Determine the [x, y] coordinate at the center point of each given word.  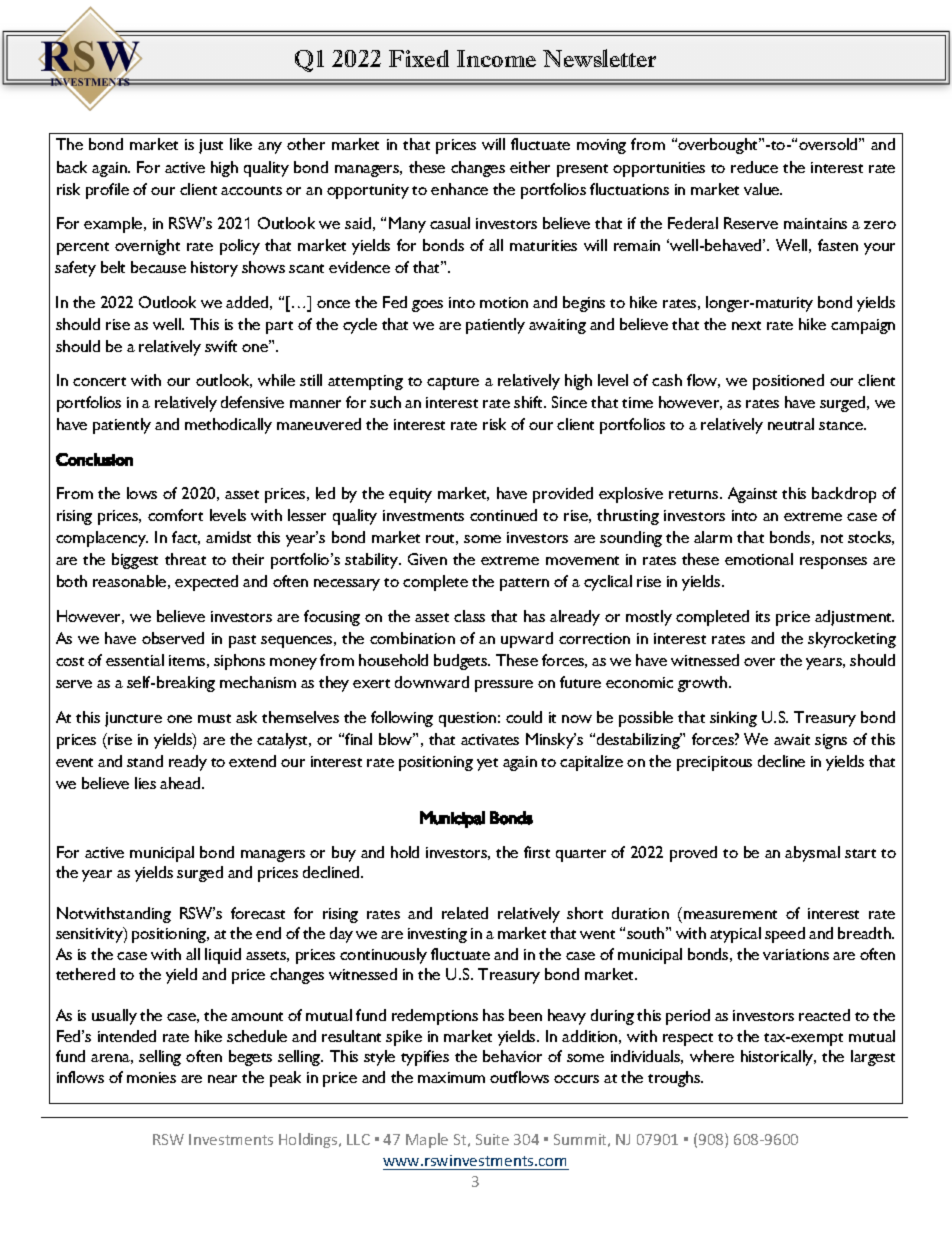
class [469, 616]
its [763, 616]
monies [151, 1077]
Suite [492, 1139]
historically [778, 1058]
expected [206, 583]
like [241, 144]
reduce [754, 167]
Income [496, 58]
